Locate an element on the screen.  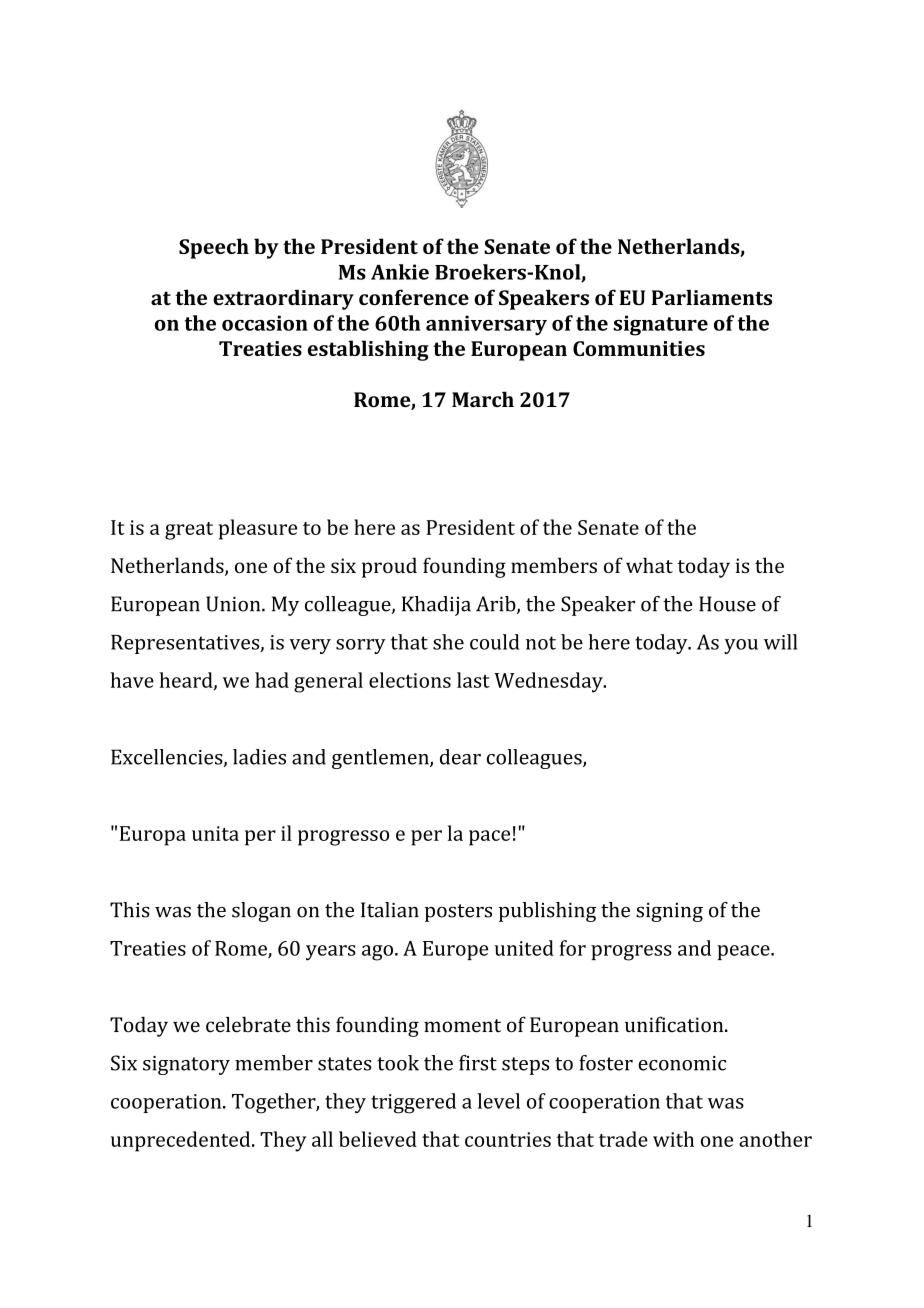
Speech is located at coordinates (214, 248).
